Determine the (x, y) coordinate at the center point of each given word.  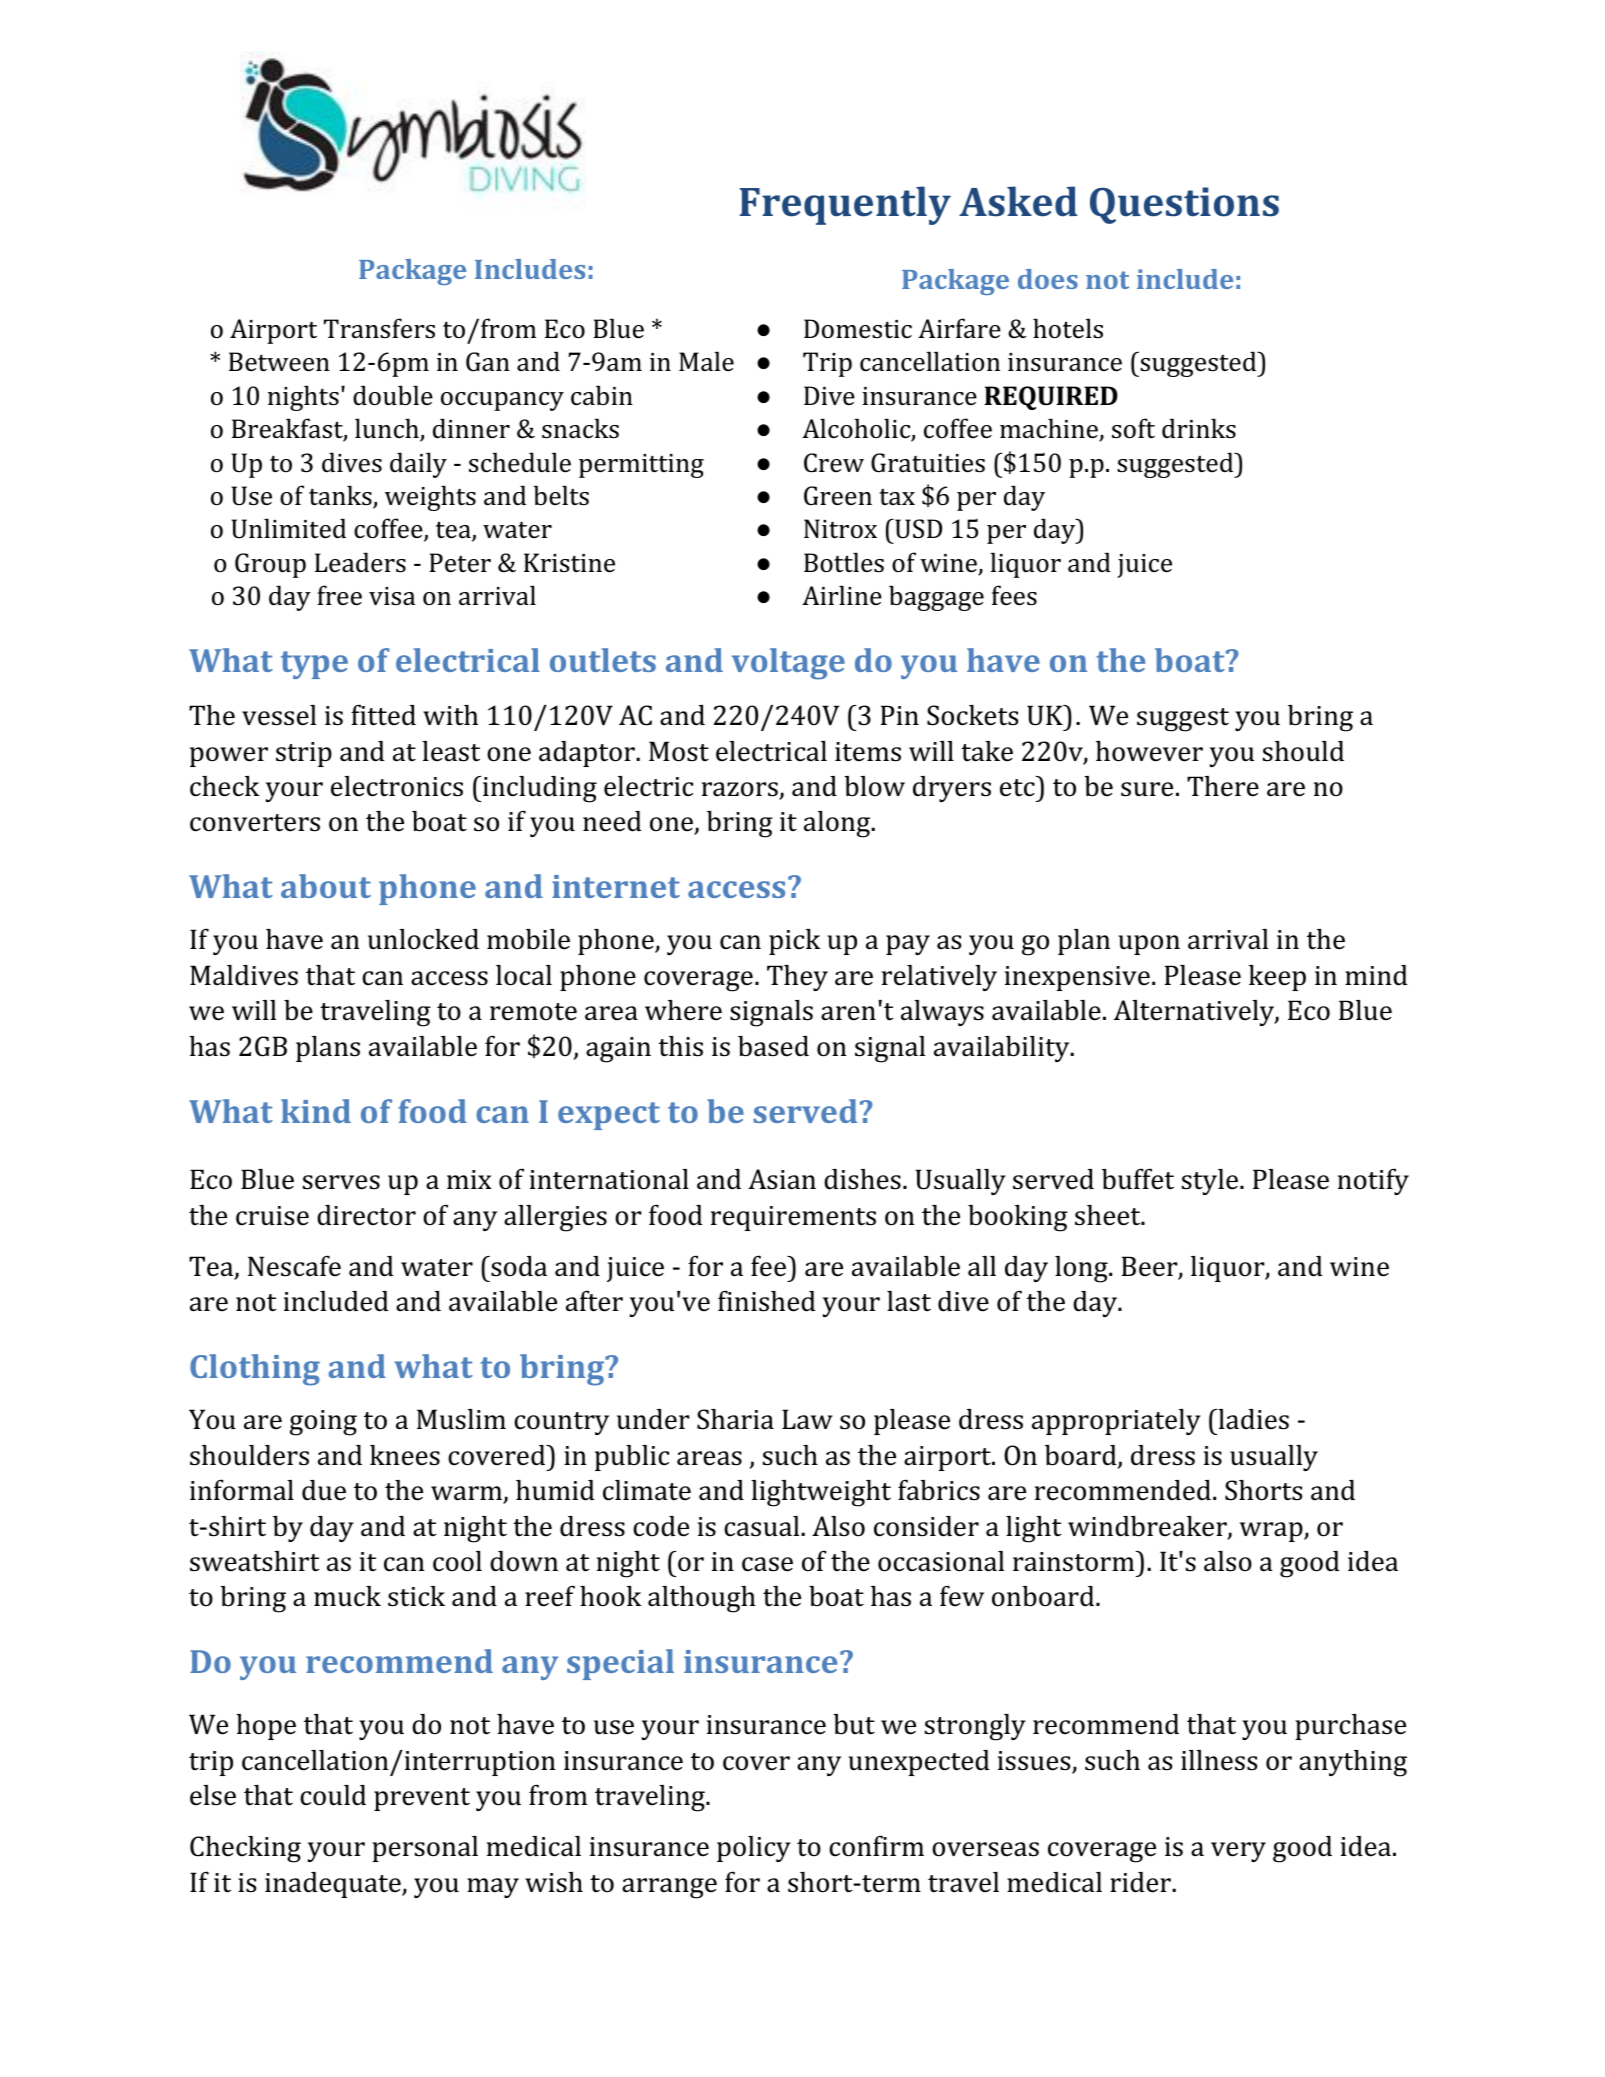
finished (767, 1301)
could (333, 1795)
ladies (1252, 1419)
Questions (1184, 205)
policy (754, 1849)
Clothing (255, 1370)
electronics (397, 786)
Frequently (845, 205)
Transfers (379, 328)
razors (741, 790)
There (1223, 786)
